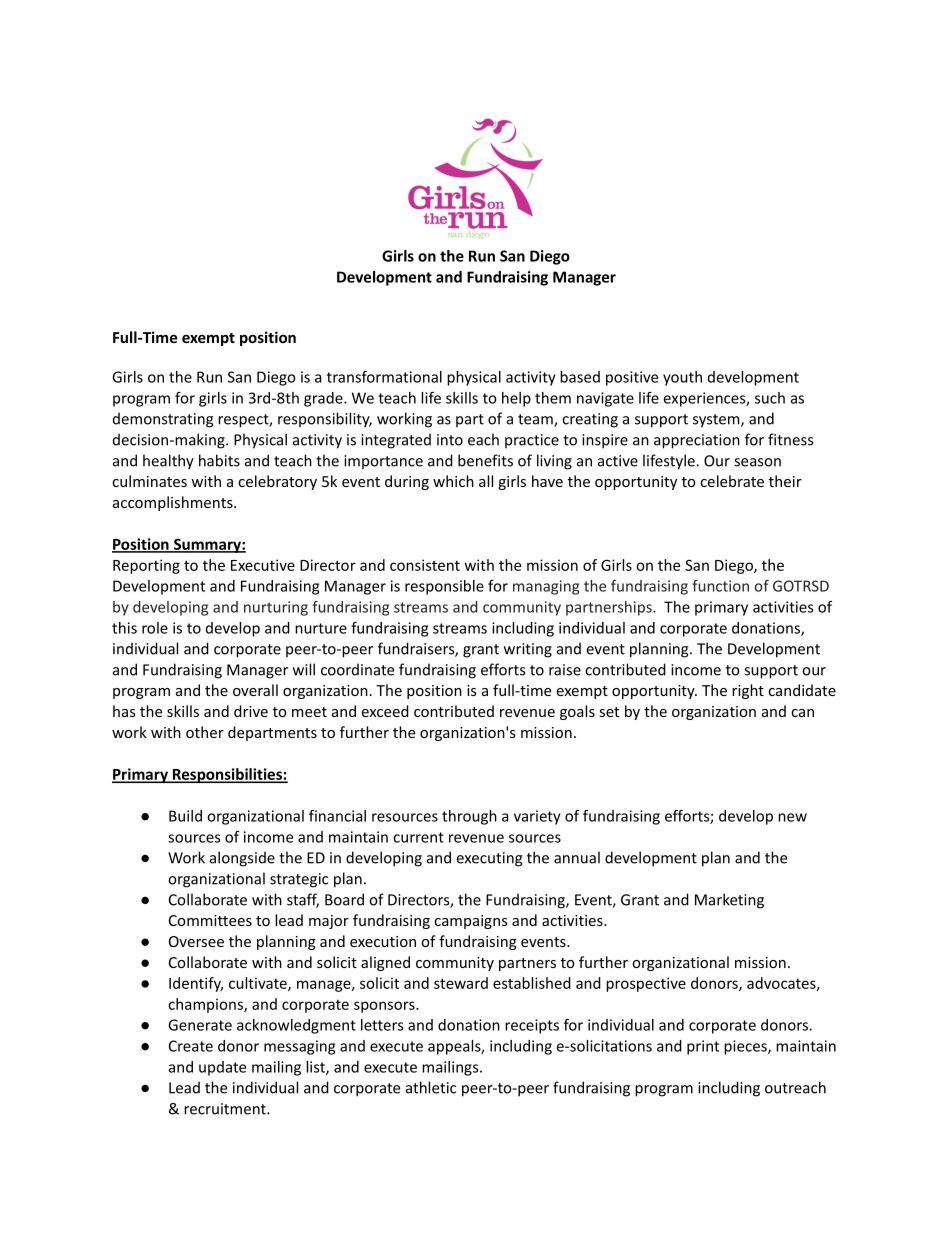 Image resolution: width=952 pixels, height=1233 pixels. What do you see at coordinates (717, 421) in the page?
I see `system` at bounding box center [717, 421].
